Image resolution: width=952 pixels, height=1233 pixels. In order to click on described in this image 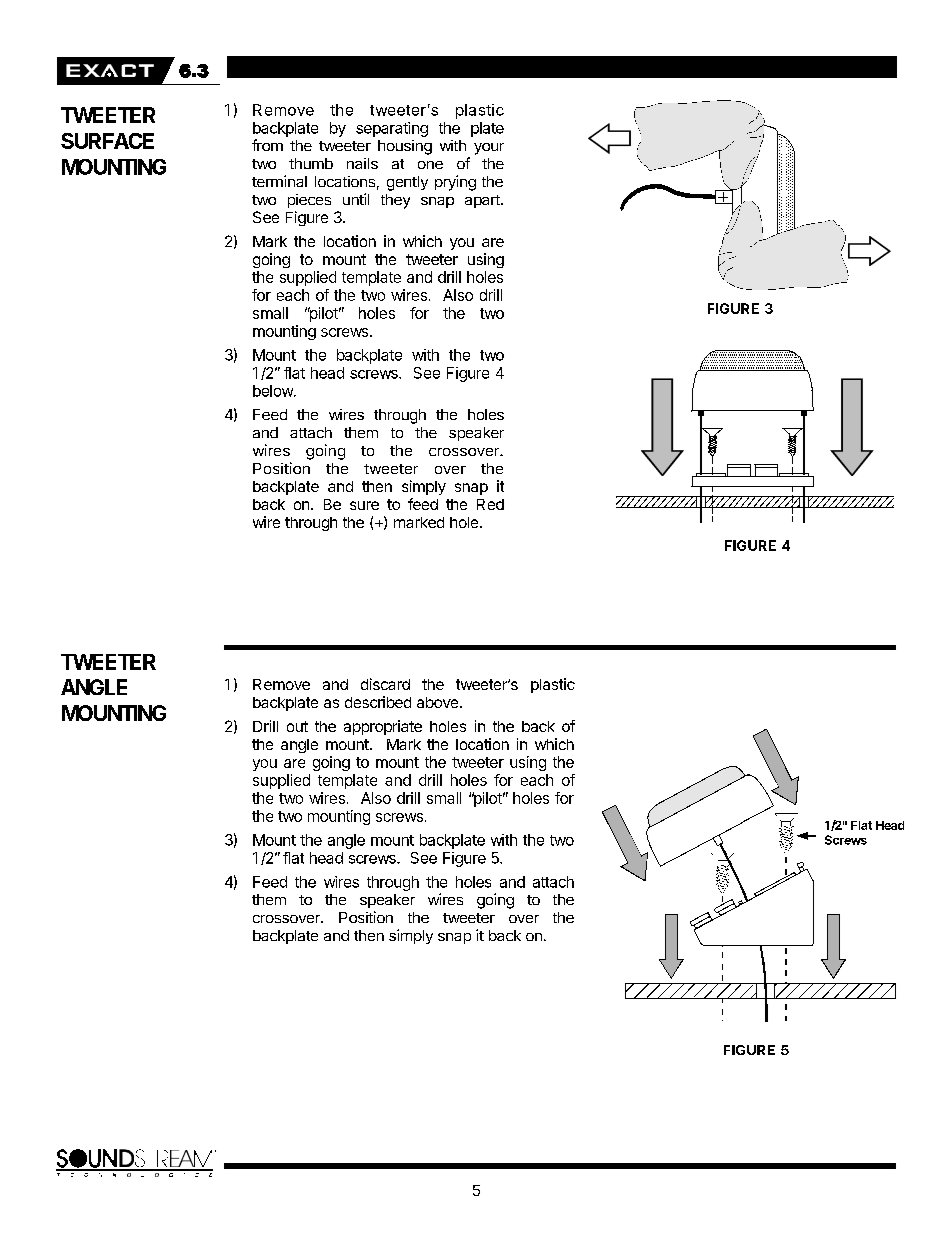, I will do `click(378, 702)`.
